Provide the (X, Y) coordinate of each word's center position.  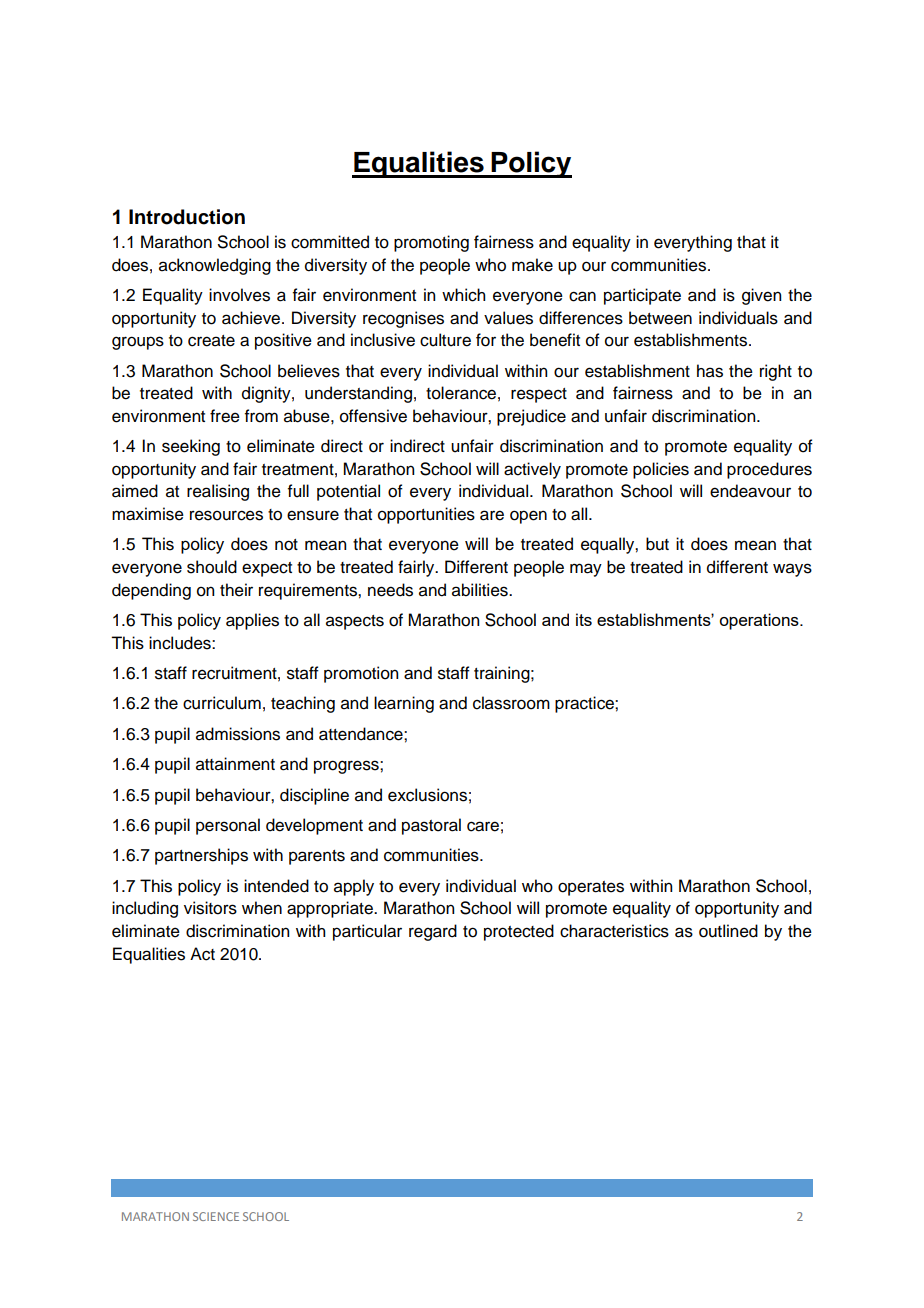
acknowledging (215, 266)
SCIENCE (216, 1216)
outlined (728, 931)
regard (433, 932)
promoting (431, 243)
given (761, 296)
